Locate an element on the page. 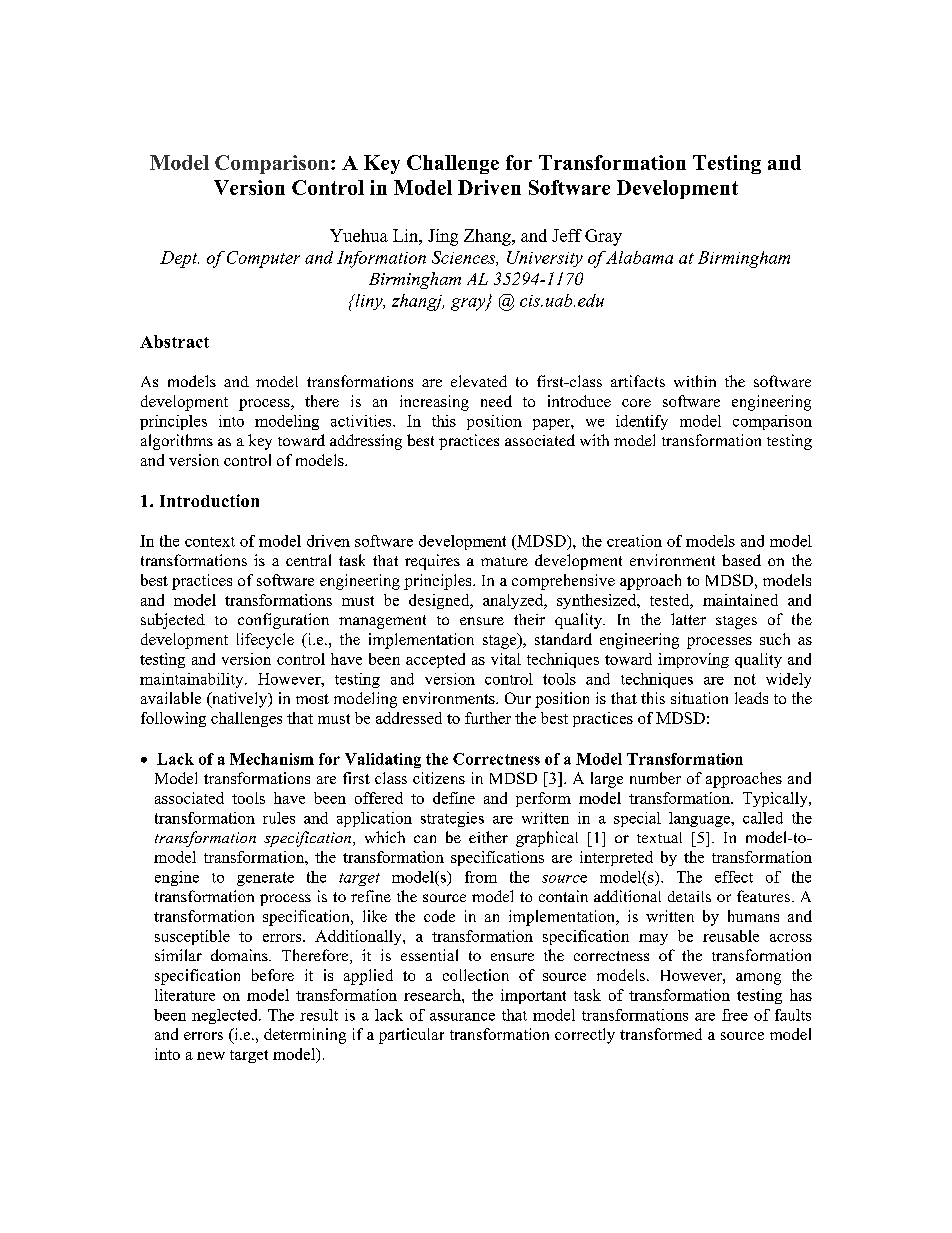 This document has height=1233, width=952. neglected is located at coordinates (226, 1016).
